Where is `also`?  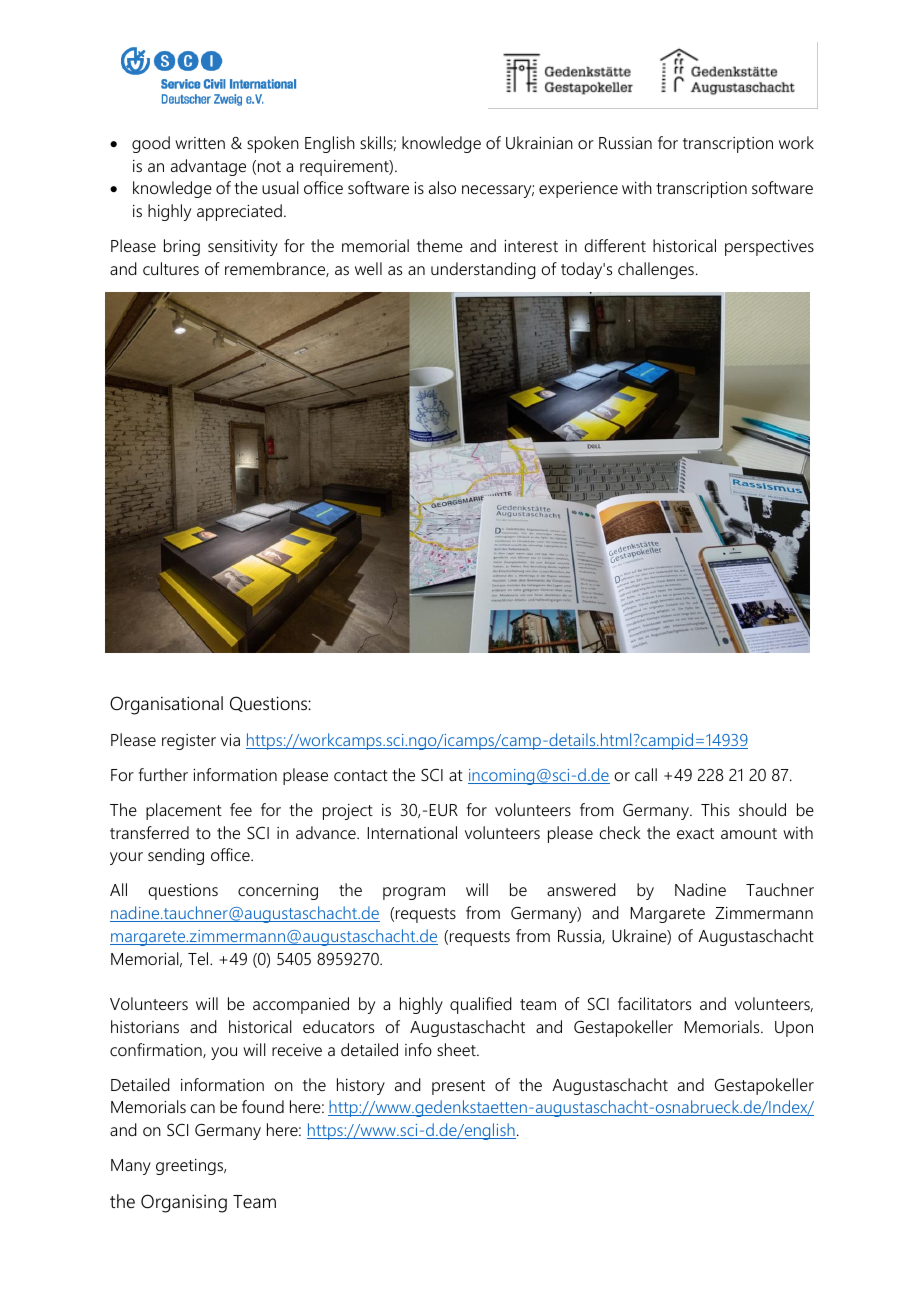
also is located at coordinates (442, 187).
